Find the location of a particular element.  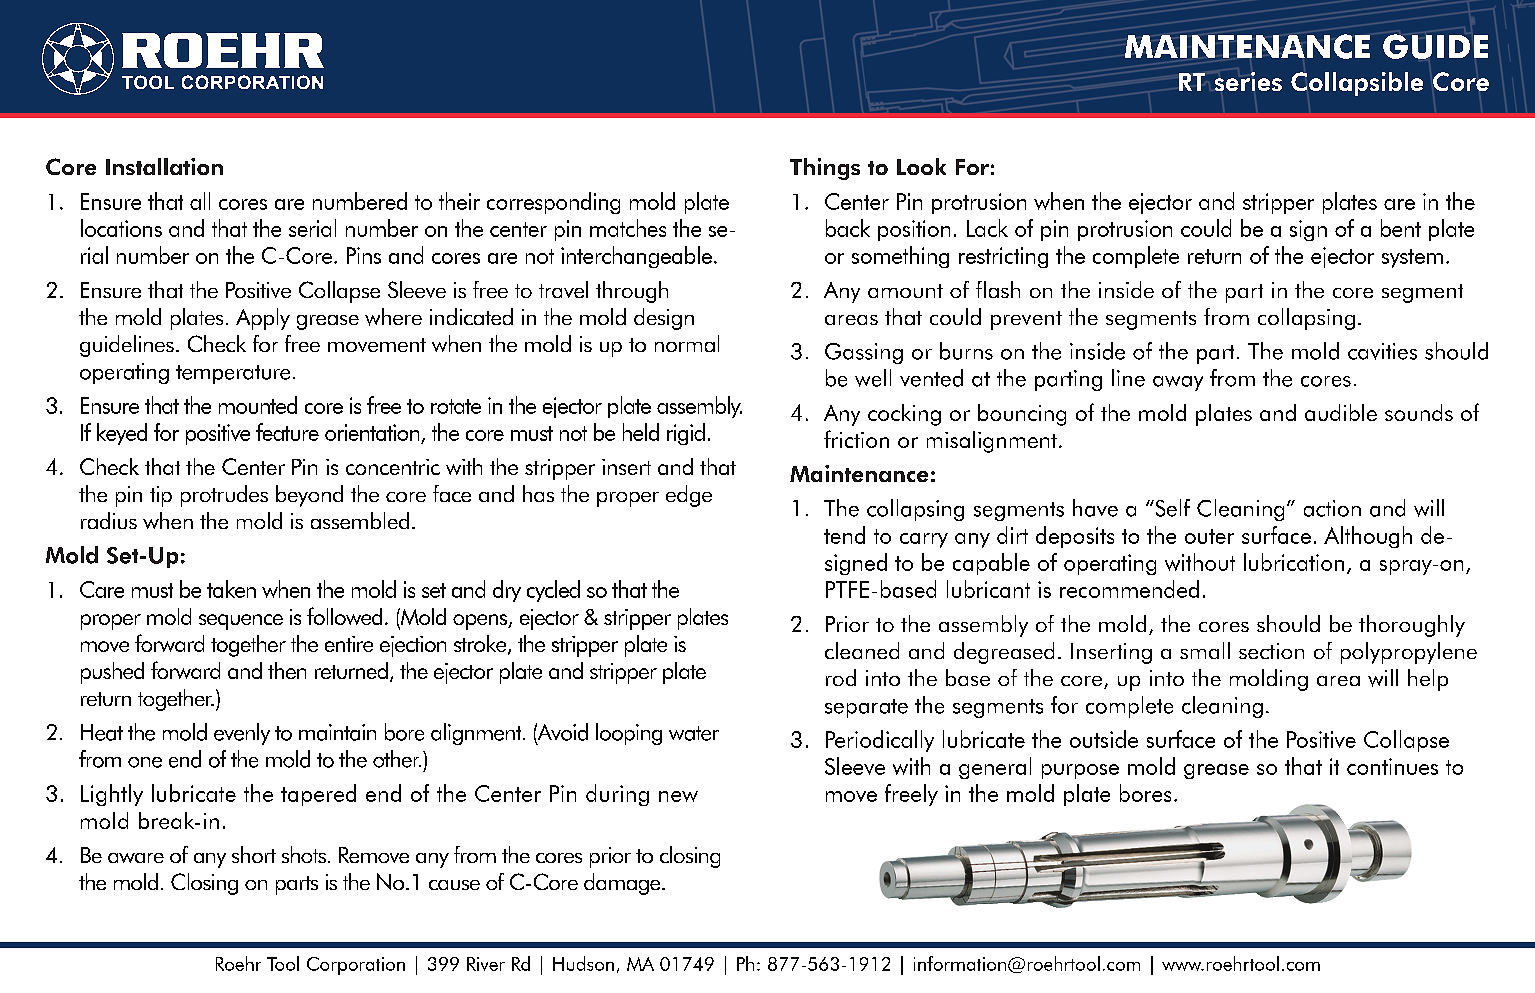

Things is located at coordinates (825, 169).
